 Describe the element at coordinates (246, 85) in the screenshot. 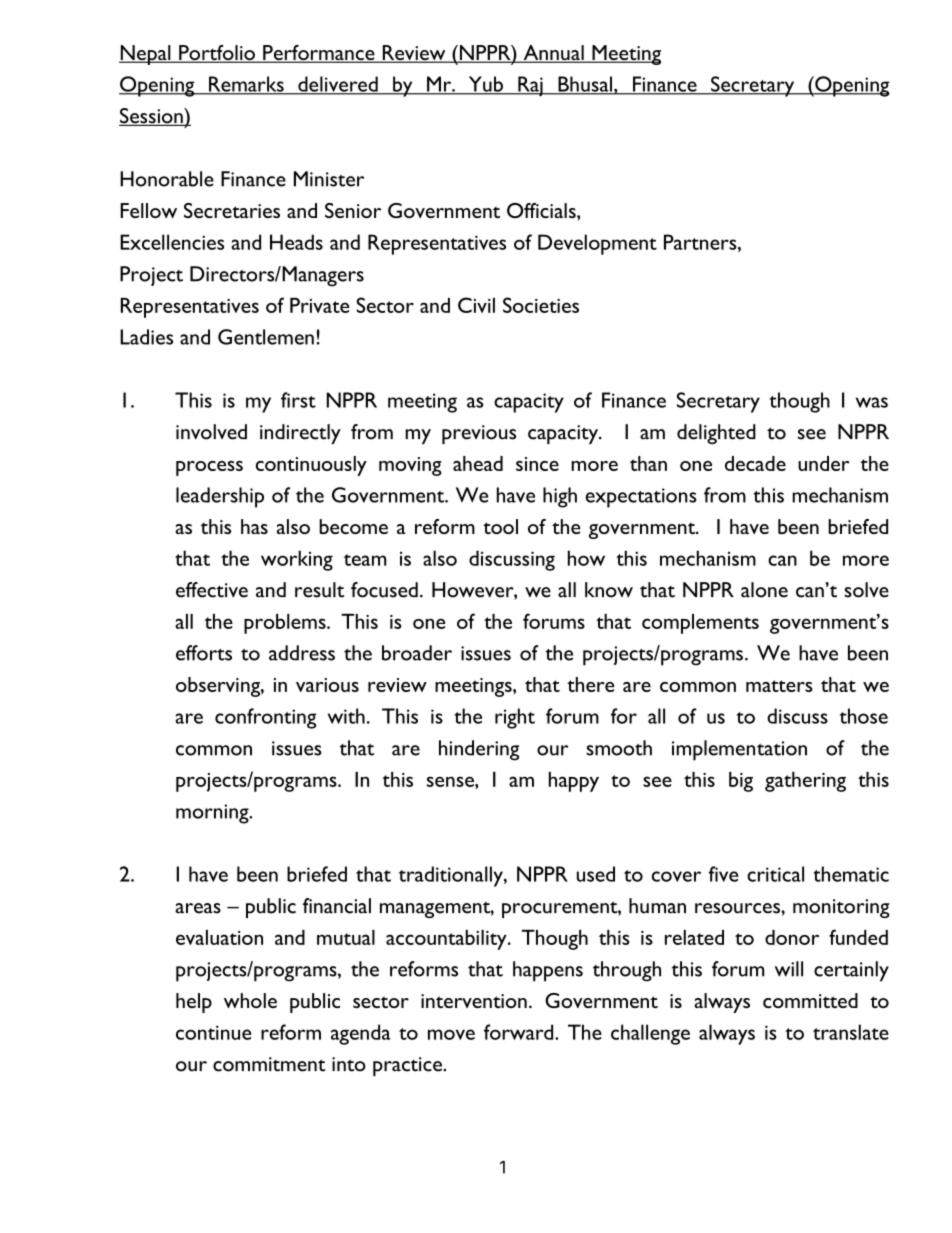

I see `Remarks` at that location.
